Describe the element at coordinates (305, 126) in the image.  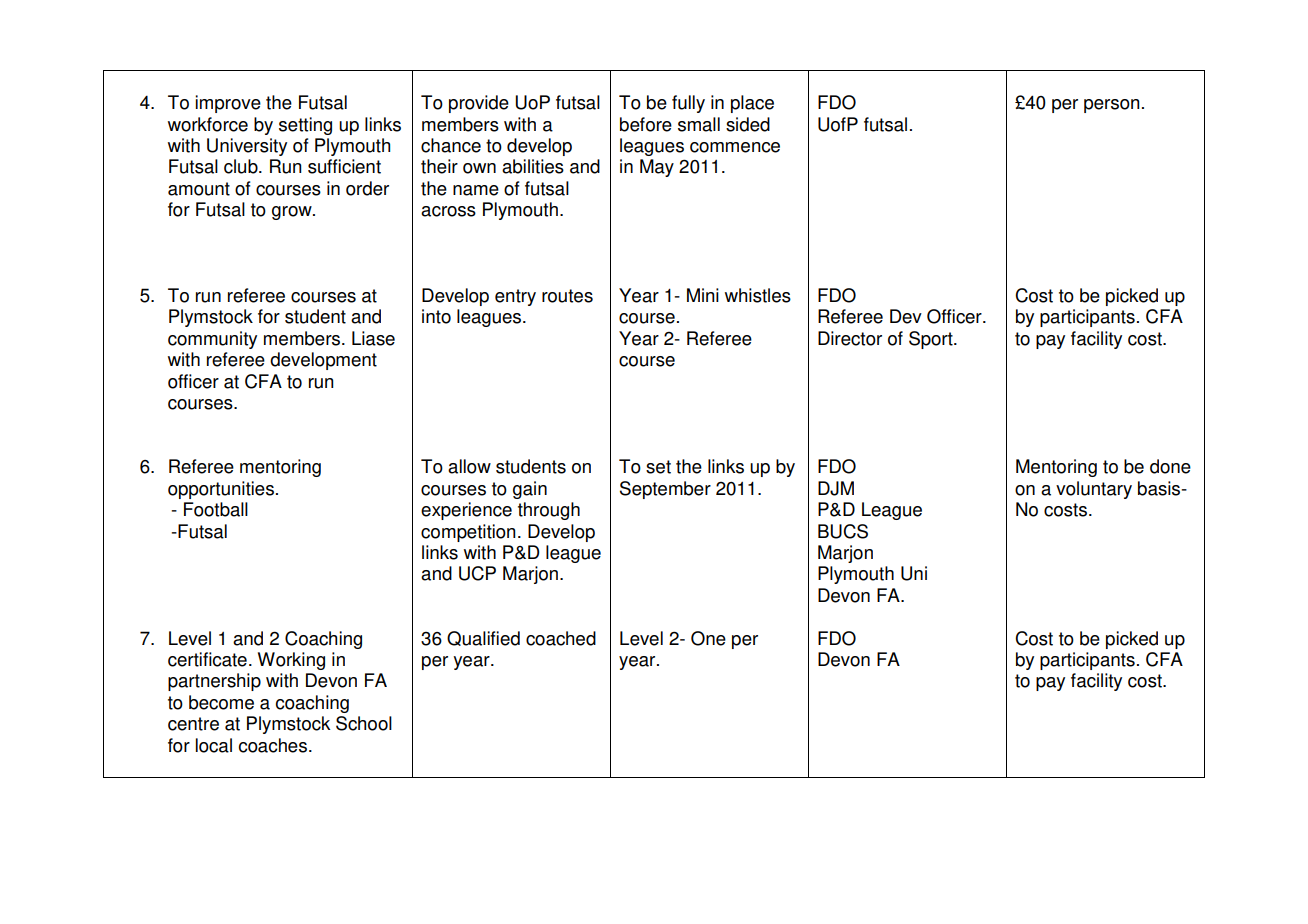
I see `setting` at that location.
